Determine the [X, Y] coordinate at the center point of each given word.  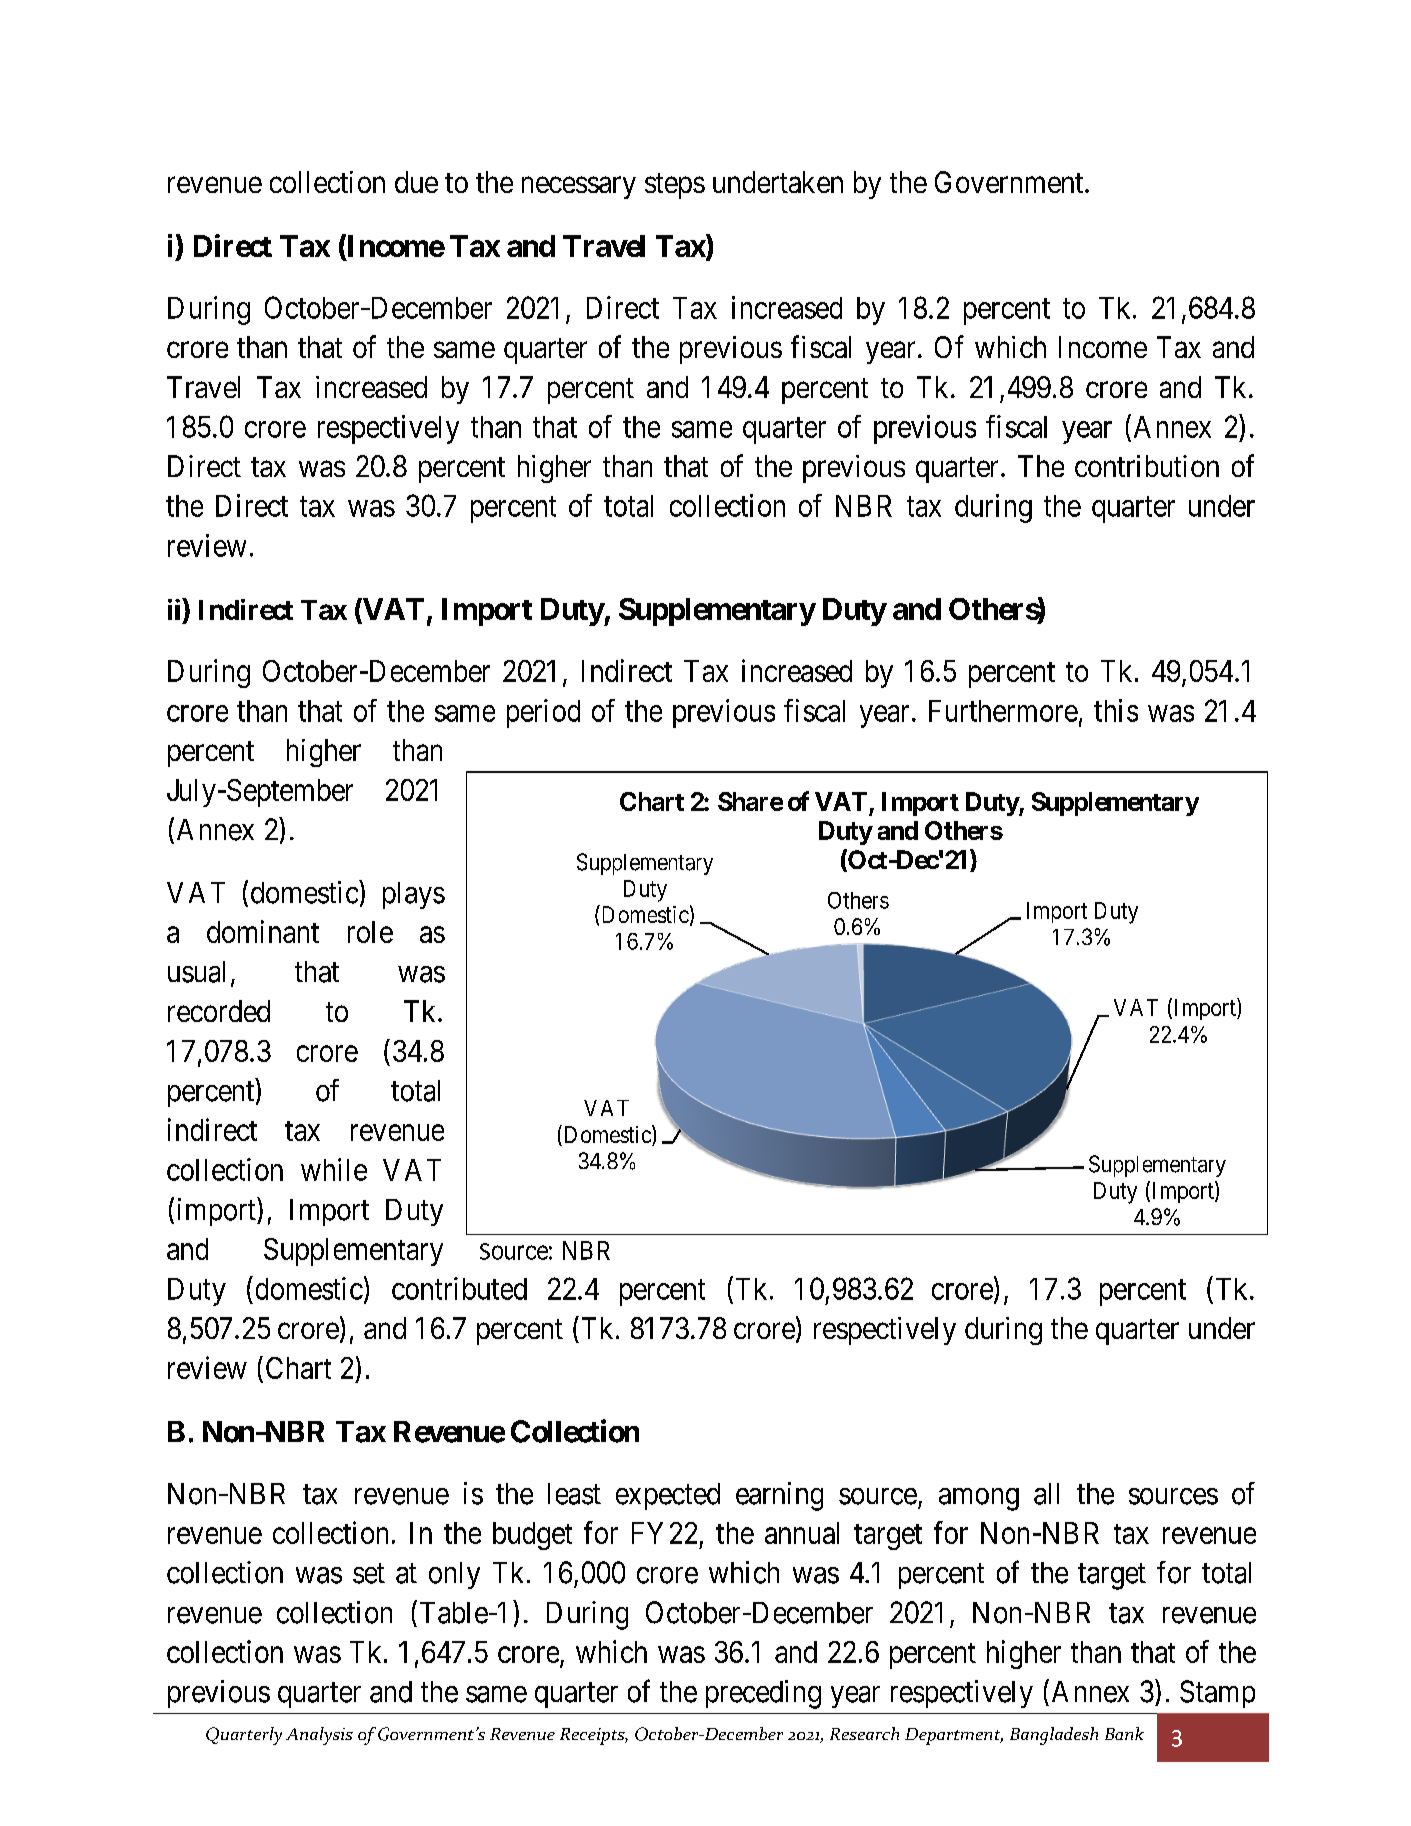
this [1116, 710]
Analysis [319, 1736]
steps [675, 186]
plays [414, 895]
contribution [1147, 466]
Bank [1124, 1733]
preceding [763, 1694]
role [370, 932]
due [416, 182]
